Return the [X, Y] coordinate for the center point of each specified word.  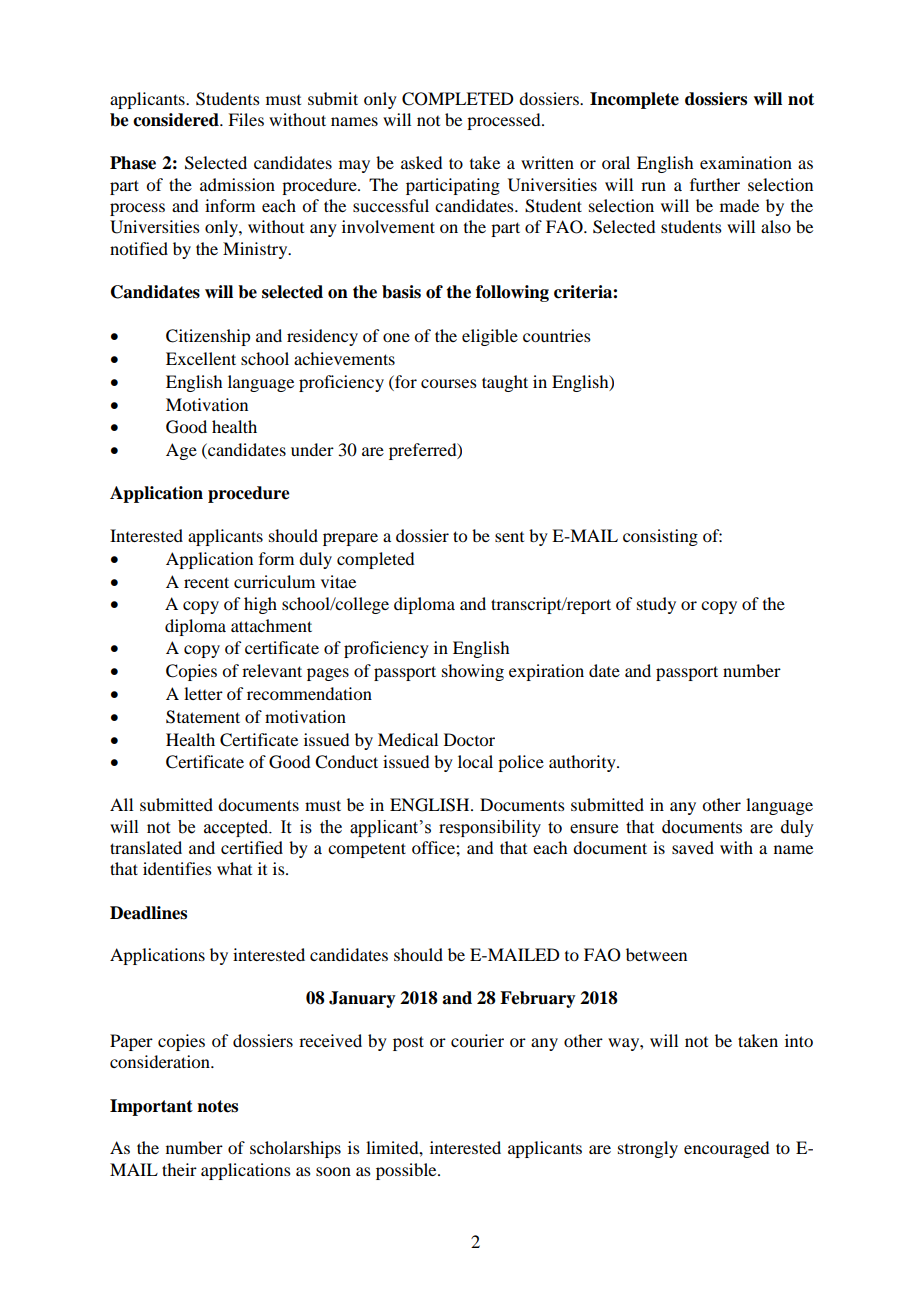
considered [177, 120]
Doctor [469, 739]
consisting [660, 537]
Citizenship [208, 337]
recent [206, 582]
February [538, 999]
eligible [490, 337]
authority [583, 763]
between [656, 954]
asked [421, 162]
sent [509, 537]
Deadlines [148, 913]
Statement [203, 717]
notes [217, 1106]
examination [746, 162]
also [776, 226]
